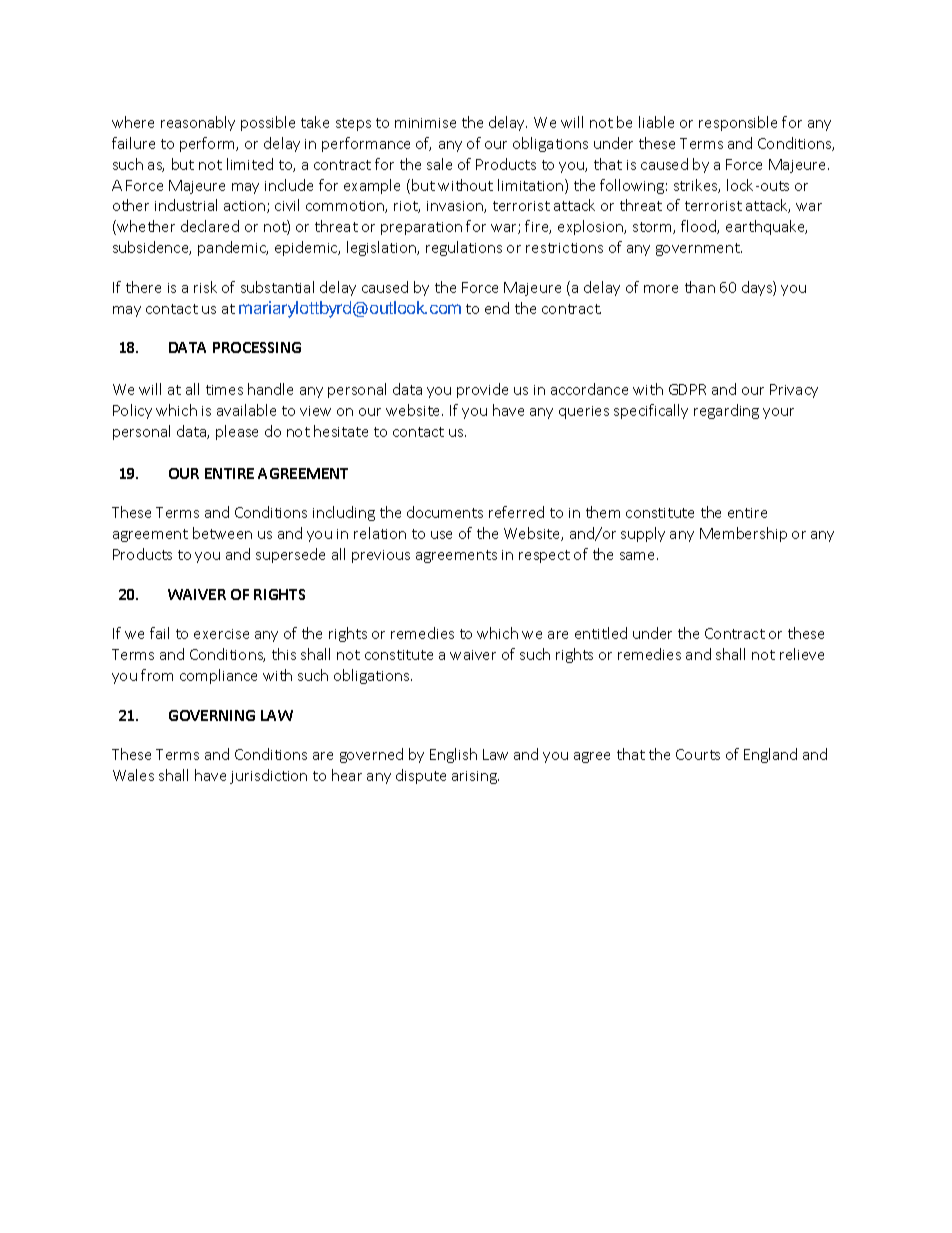 The image size is (952, 1233). I want to click on exercise, so click(221, 634).
